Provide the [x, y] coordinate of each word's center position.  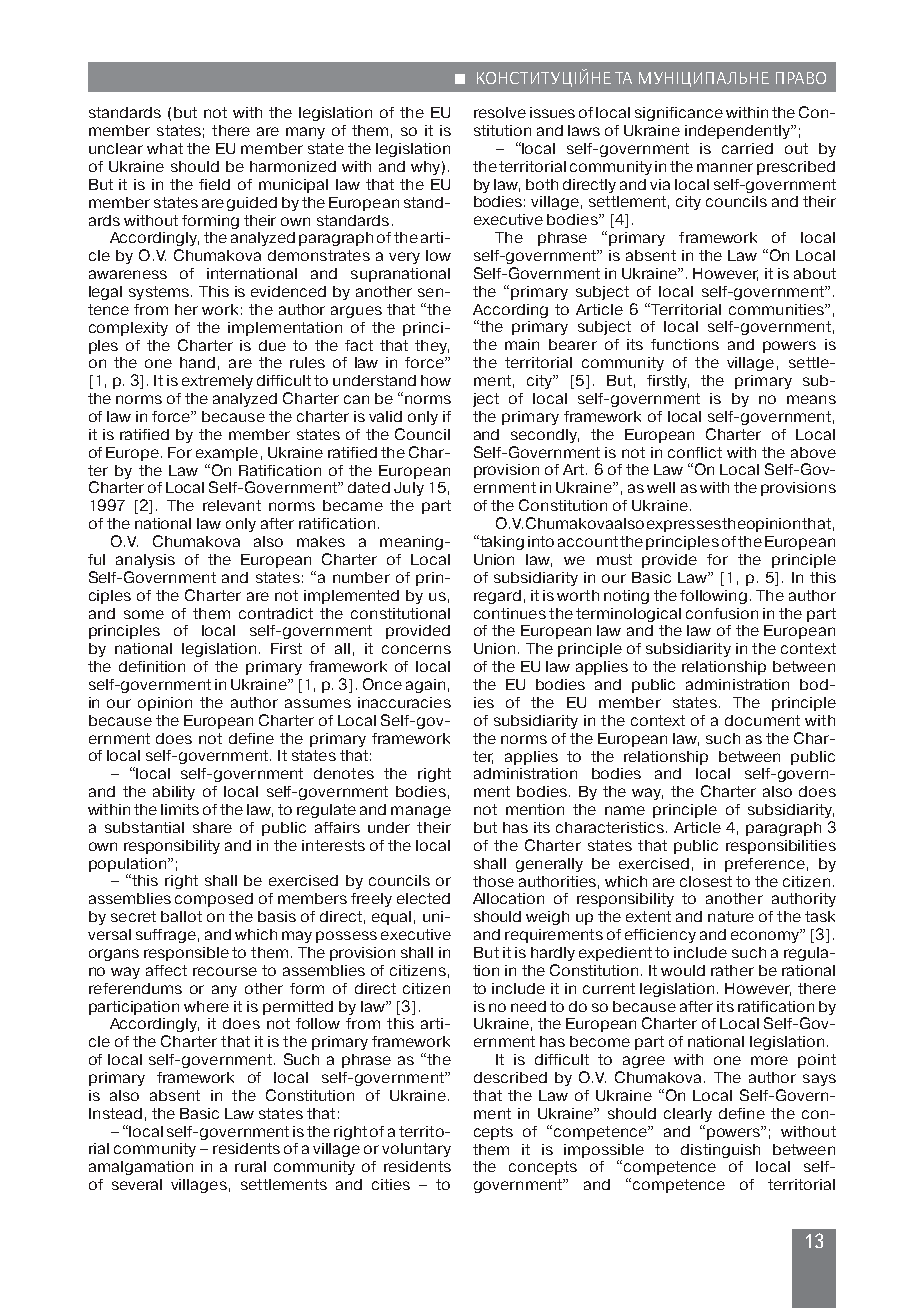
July [409, 489]
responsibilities [781, 847]
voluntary [416, 1150]
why [425, 168]
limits [180, 809]
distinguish [720, 1151]
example [227, 454]
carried [747, 148]
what [165, 148]
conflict [695, 452]
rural [250, 1166]
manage [421, 812]
